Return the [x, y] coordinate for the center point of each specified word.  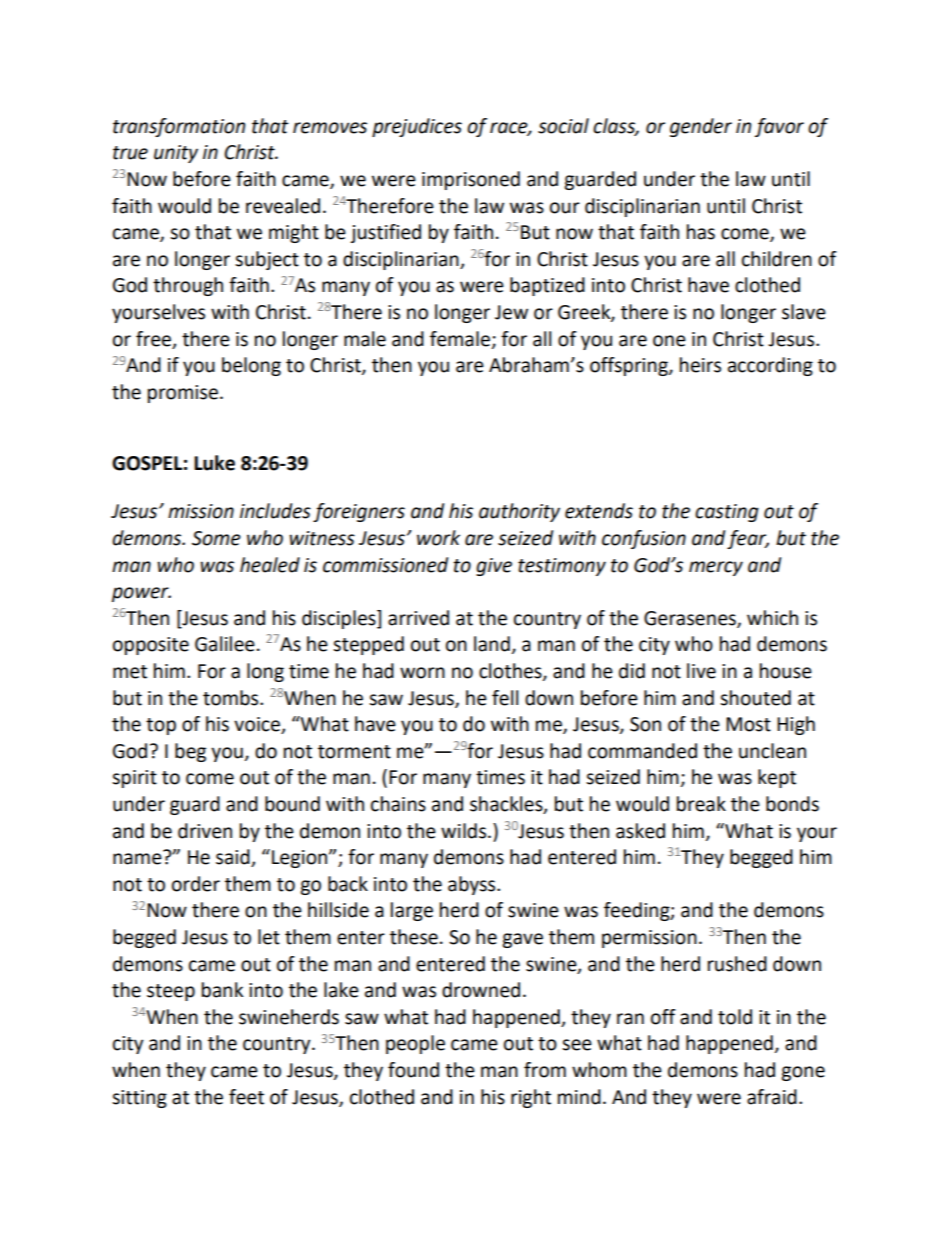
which [772, 618]
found [413, 1070]
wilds [465, 831]
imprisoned [471, 180]
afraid [772, 1097]
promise [183, 394]
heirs [700, 365]
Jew [511, 312]
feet [246, 1097]
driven [205, 831]
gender [701, 127]
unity [176, 154]
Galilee [225, 644]
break [701, 804]
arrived [418, 618]
